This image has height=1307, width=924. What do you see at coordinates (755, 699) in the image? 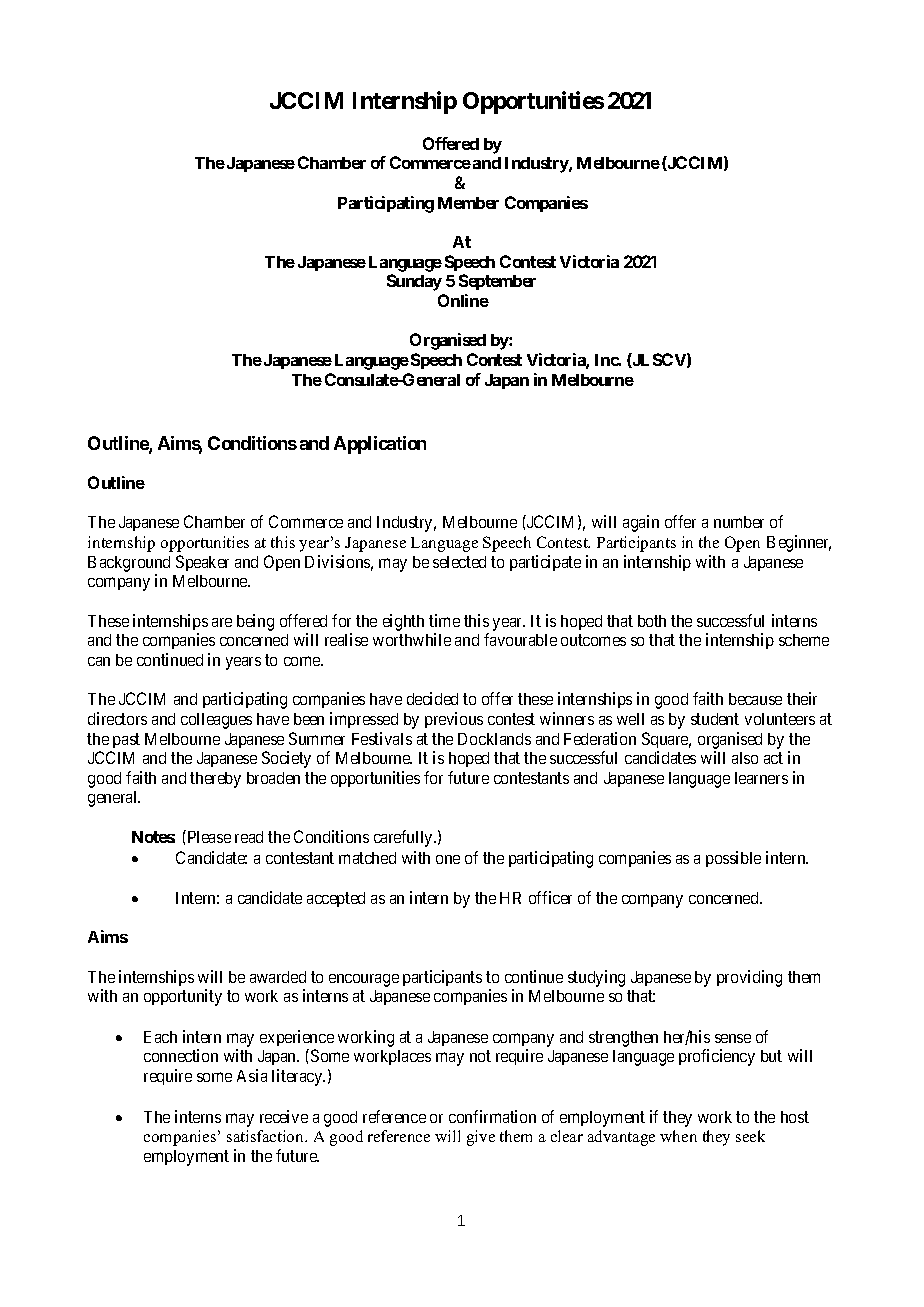
I see `because` at bounding box center [755, 699].
